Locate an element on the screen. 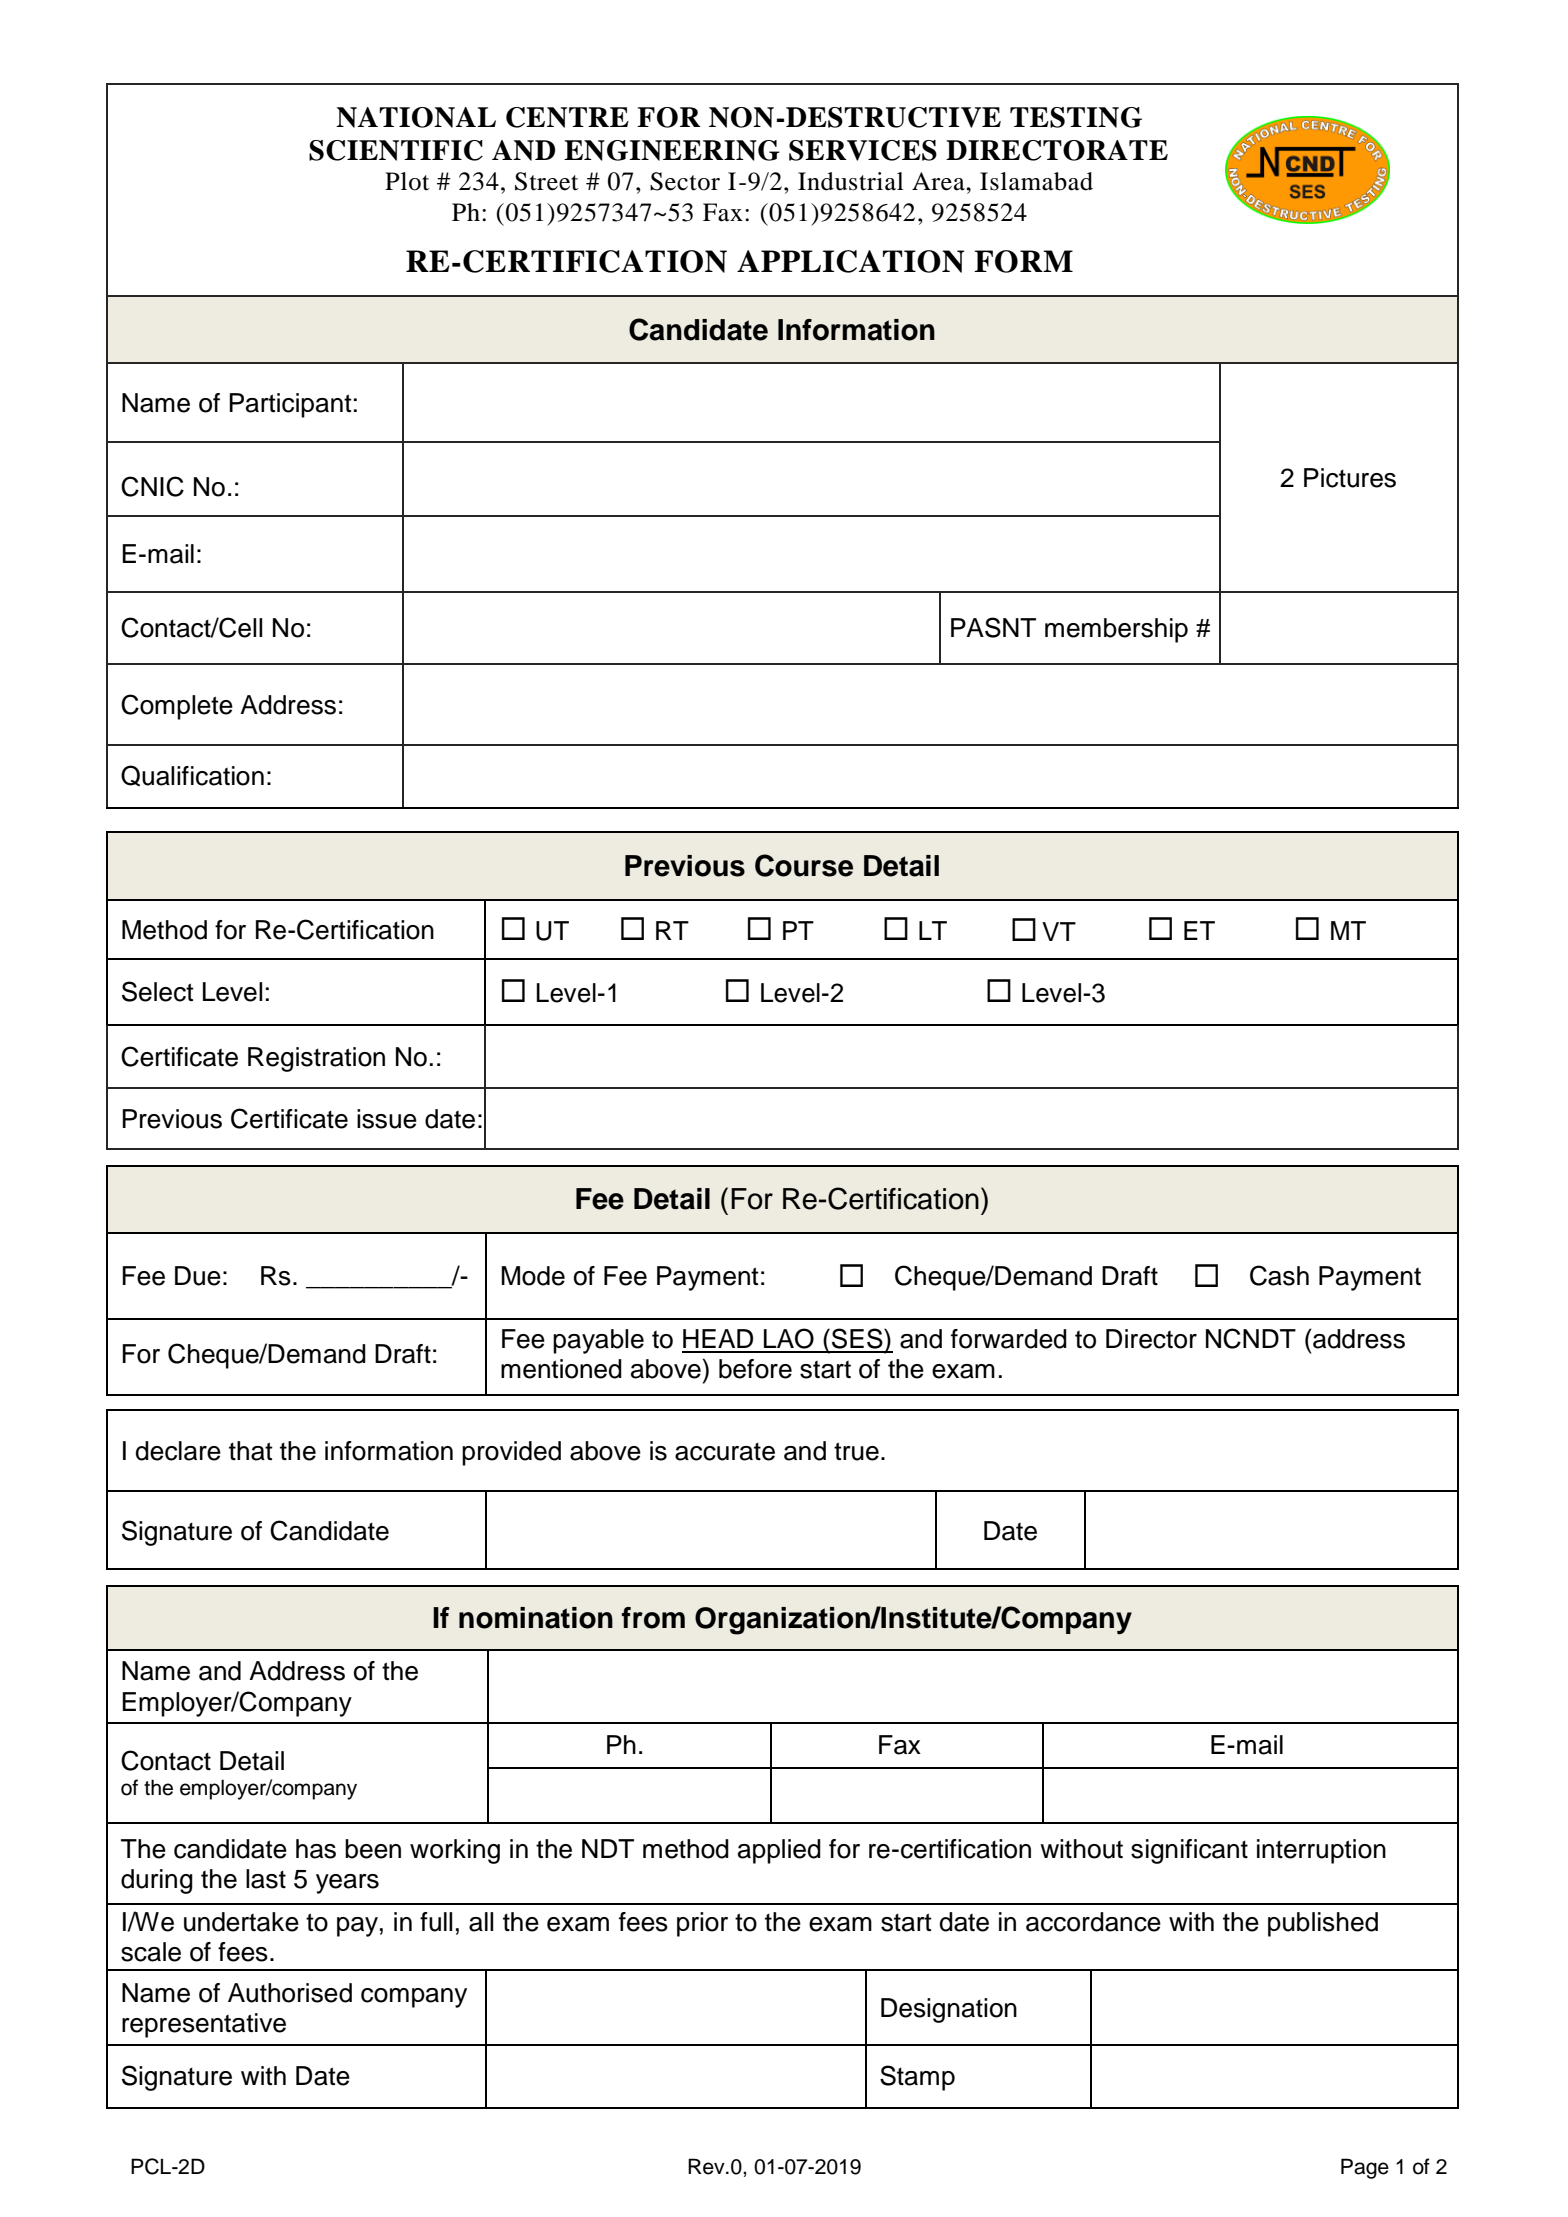 The width and height of the screenshot is (1568, 2217). Stamp is located at coordinates (917, 2078).
